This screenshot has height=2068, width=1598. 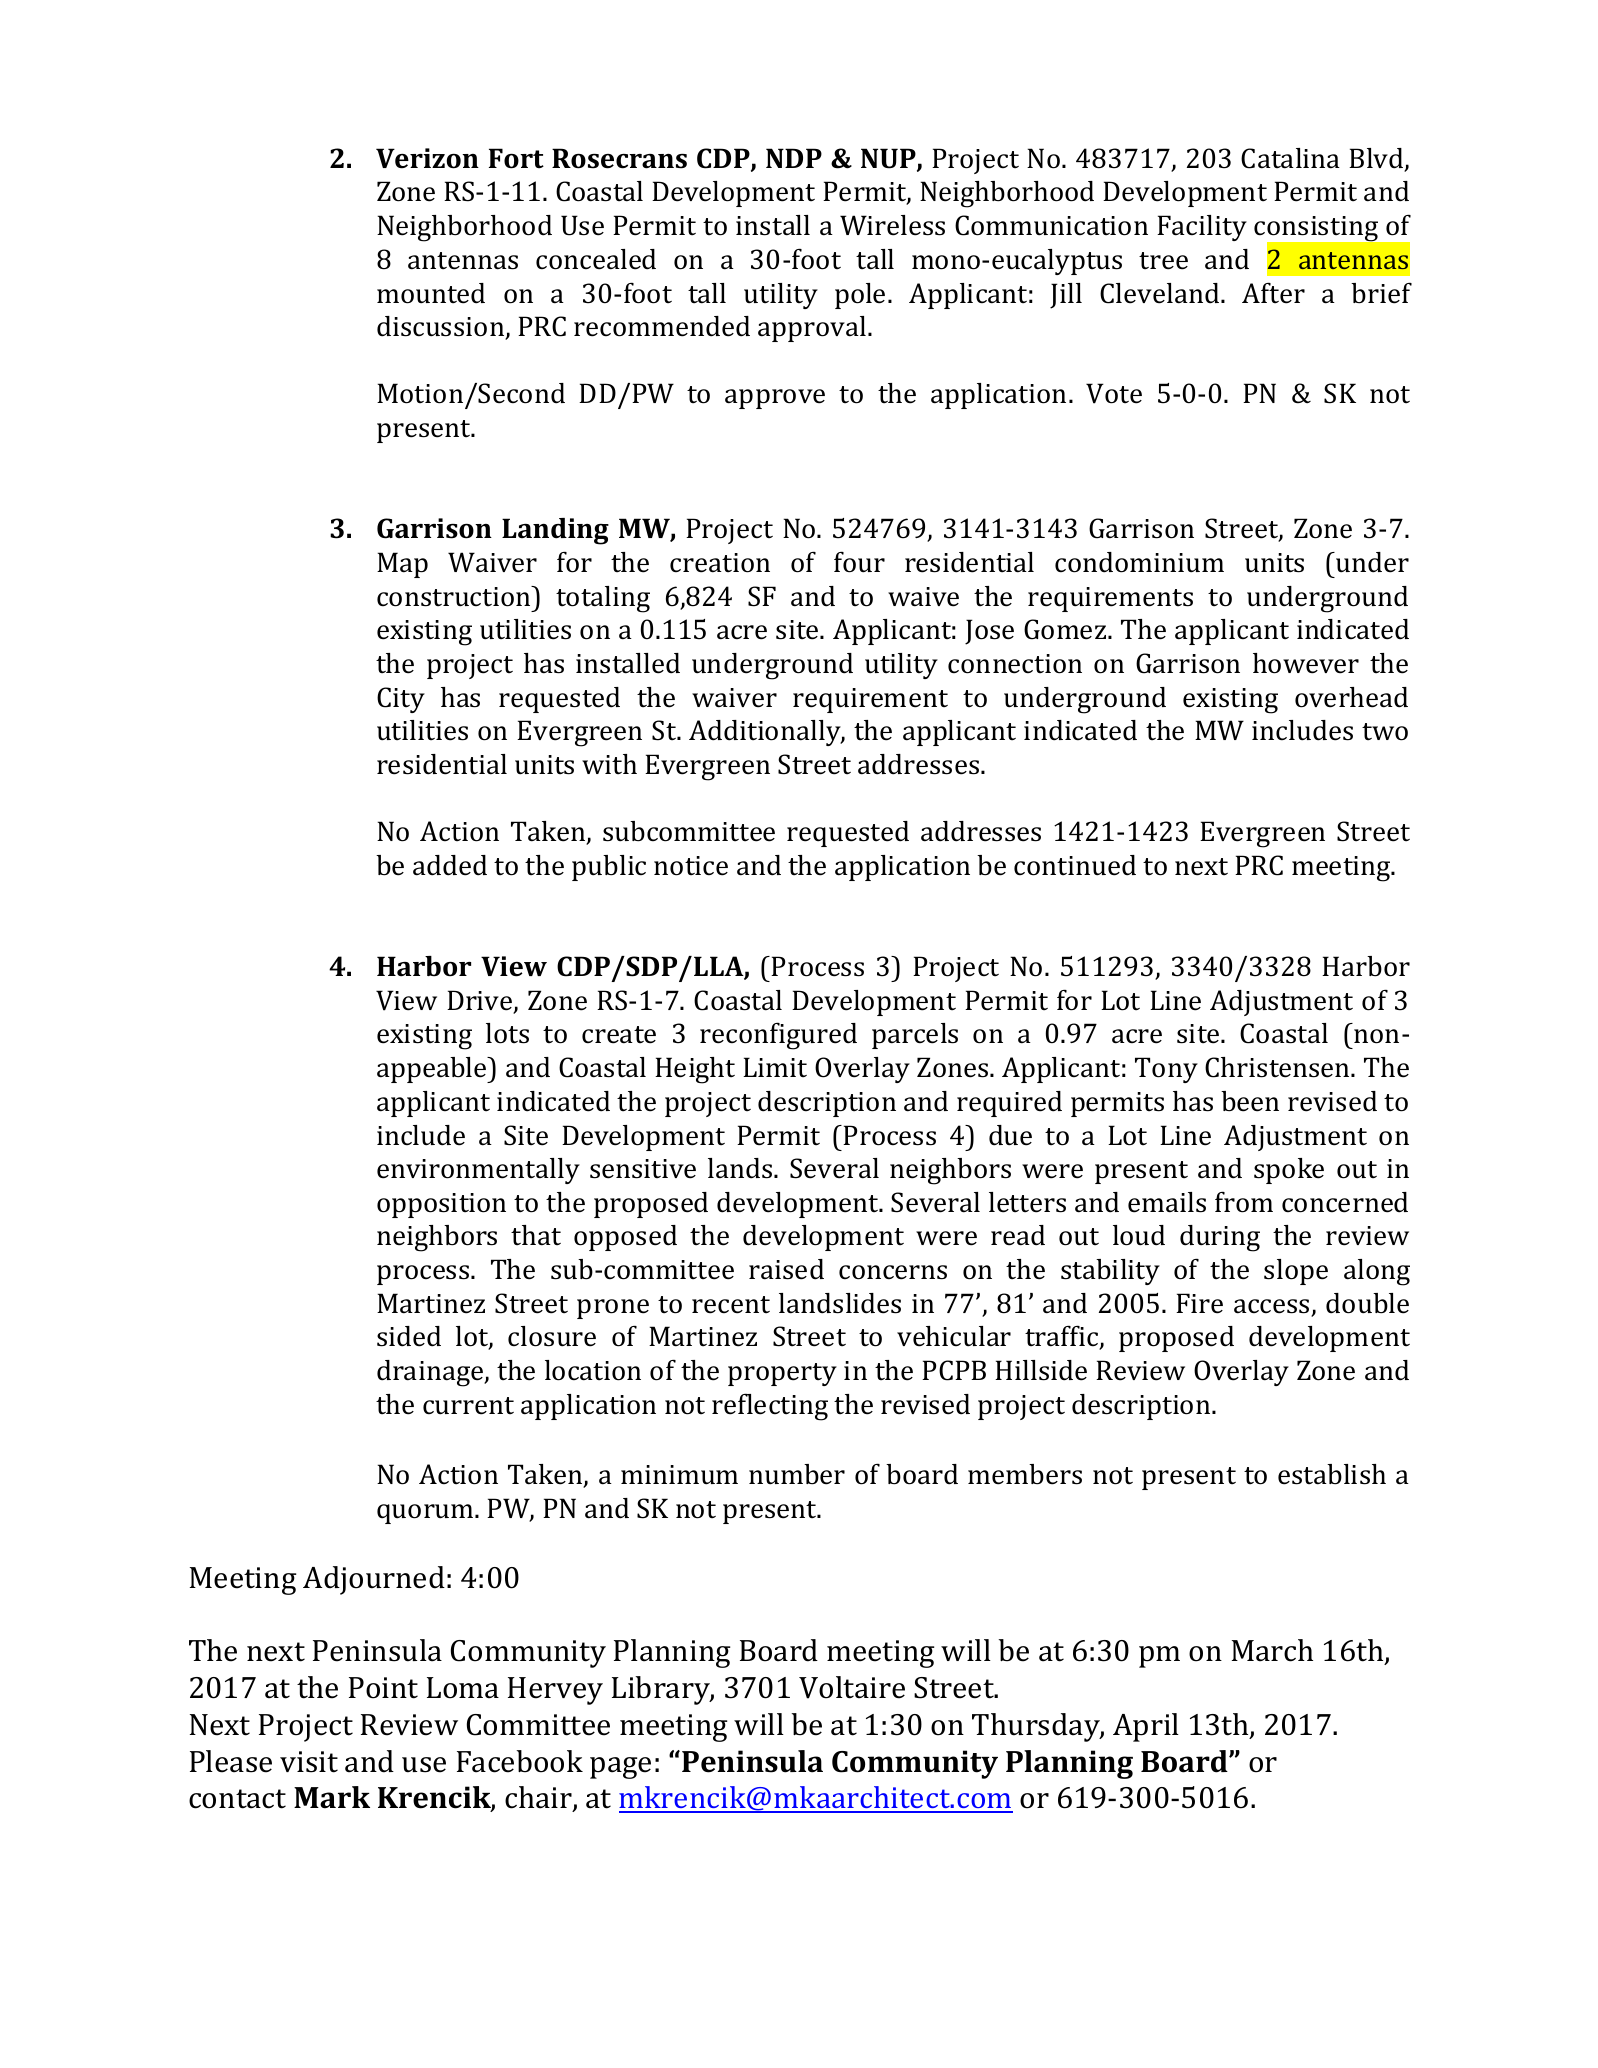 I want to click on four, so click(x=859, y=562).
